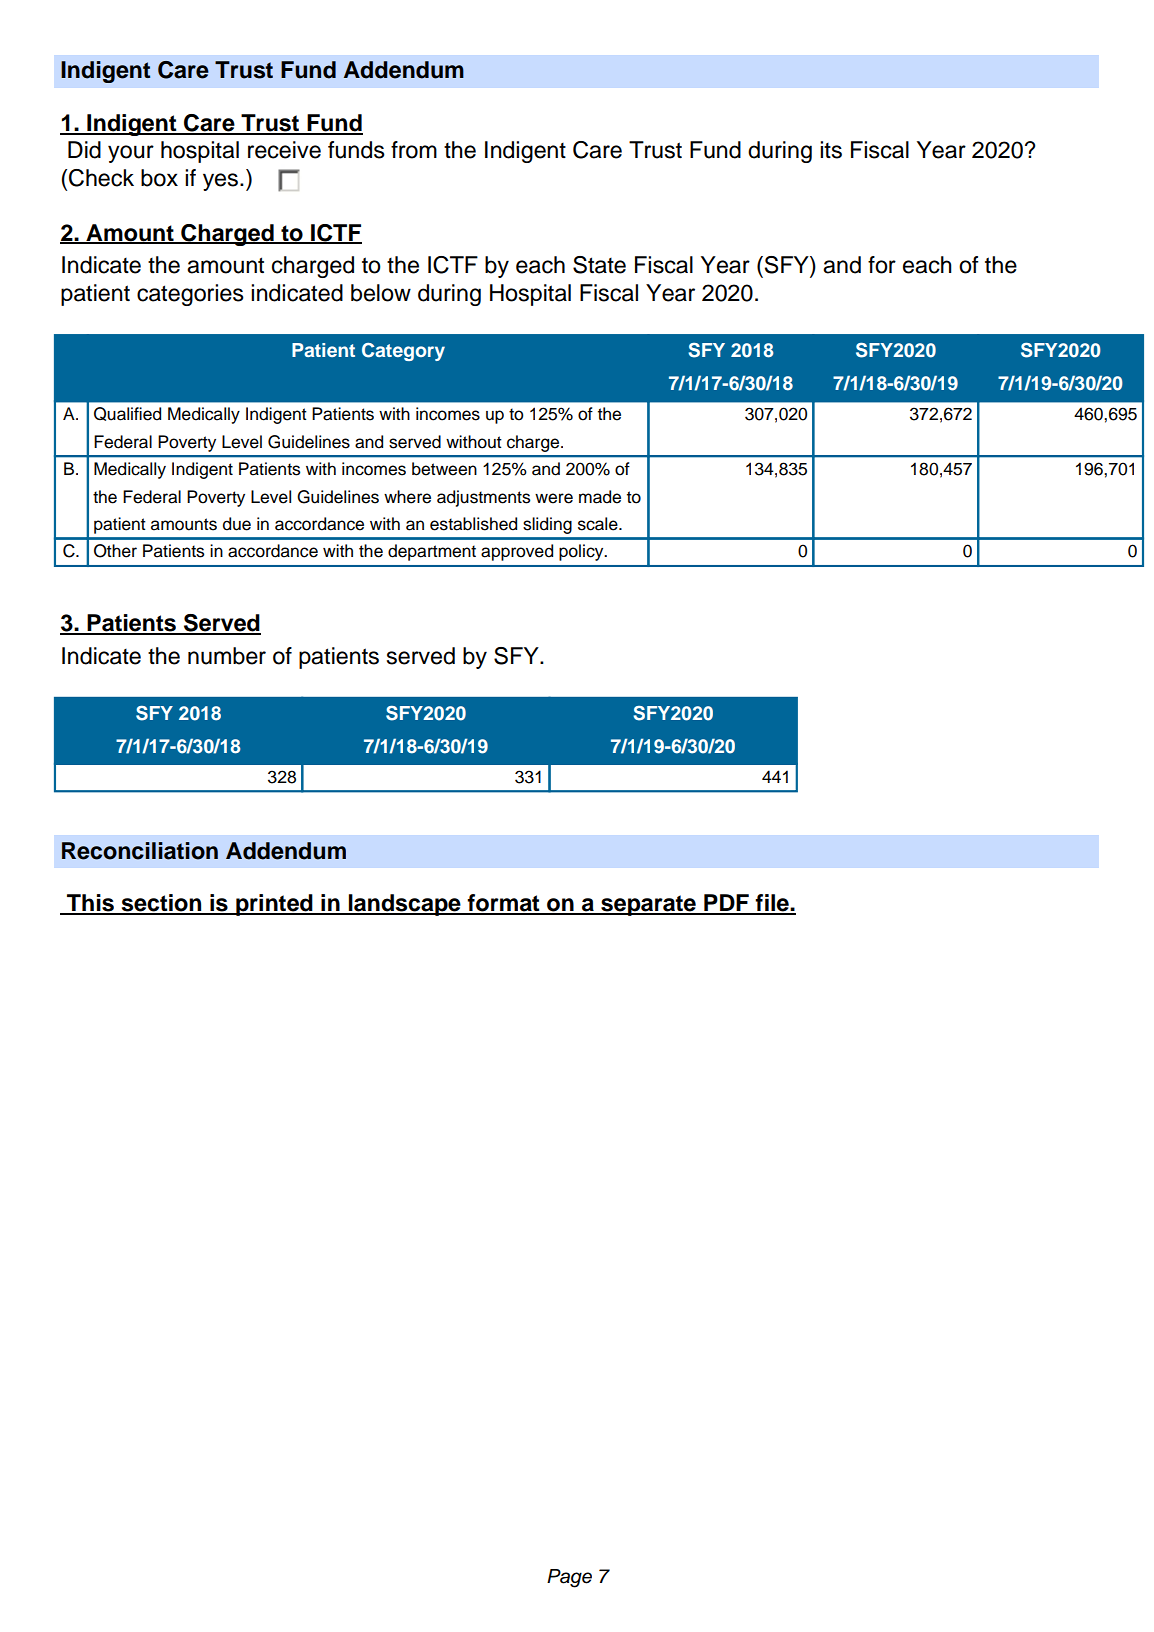 This page has width=1154, height=1632. I want to click on Qualified, so click(127, 414).
